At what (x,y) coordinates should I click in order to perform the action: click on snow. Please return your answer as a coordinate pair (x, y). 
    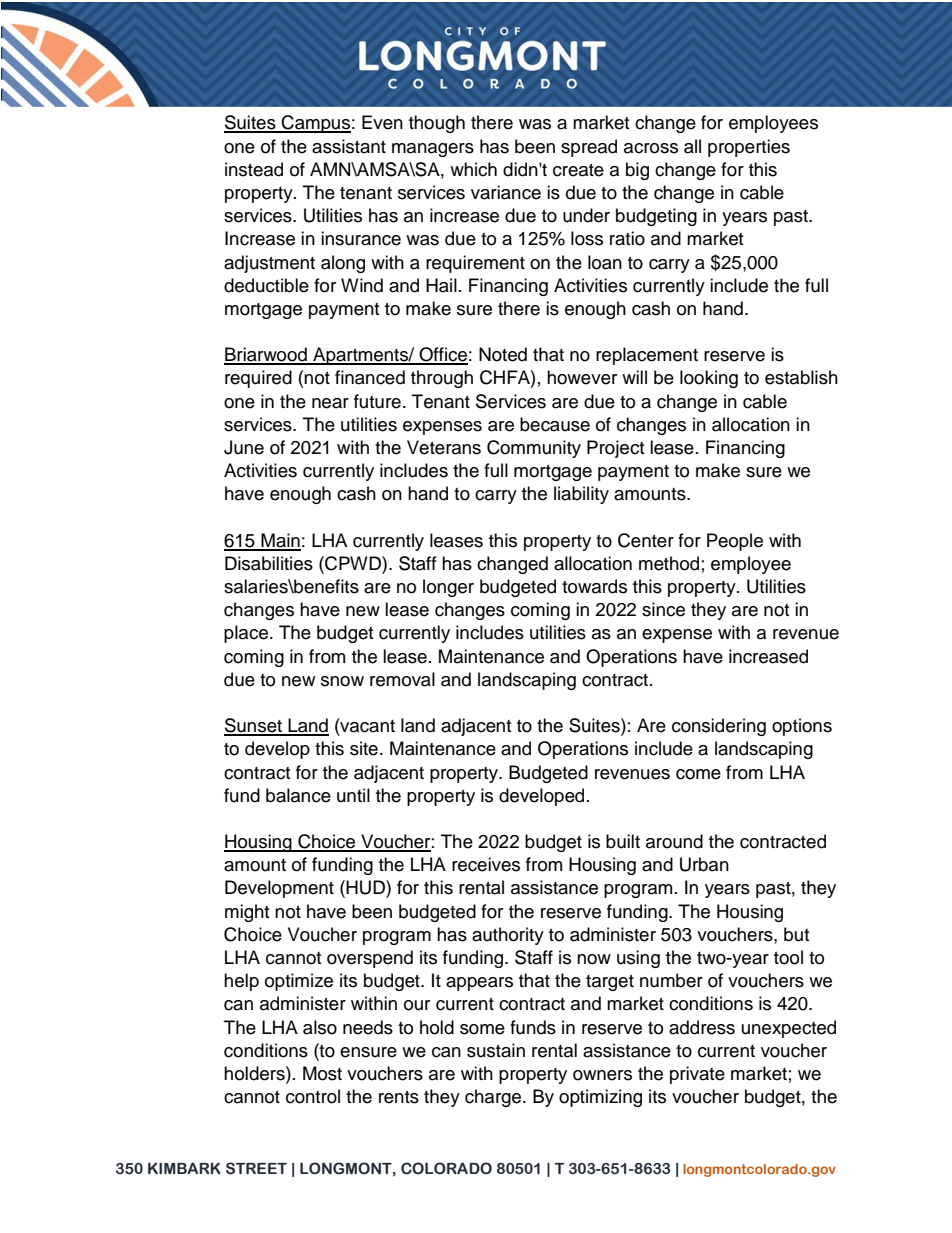
    Looking at the image, I should click on (342, 681).
